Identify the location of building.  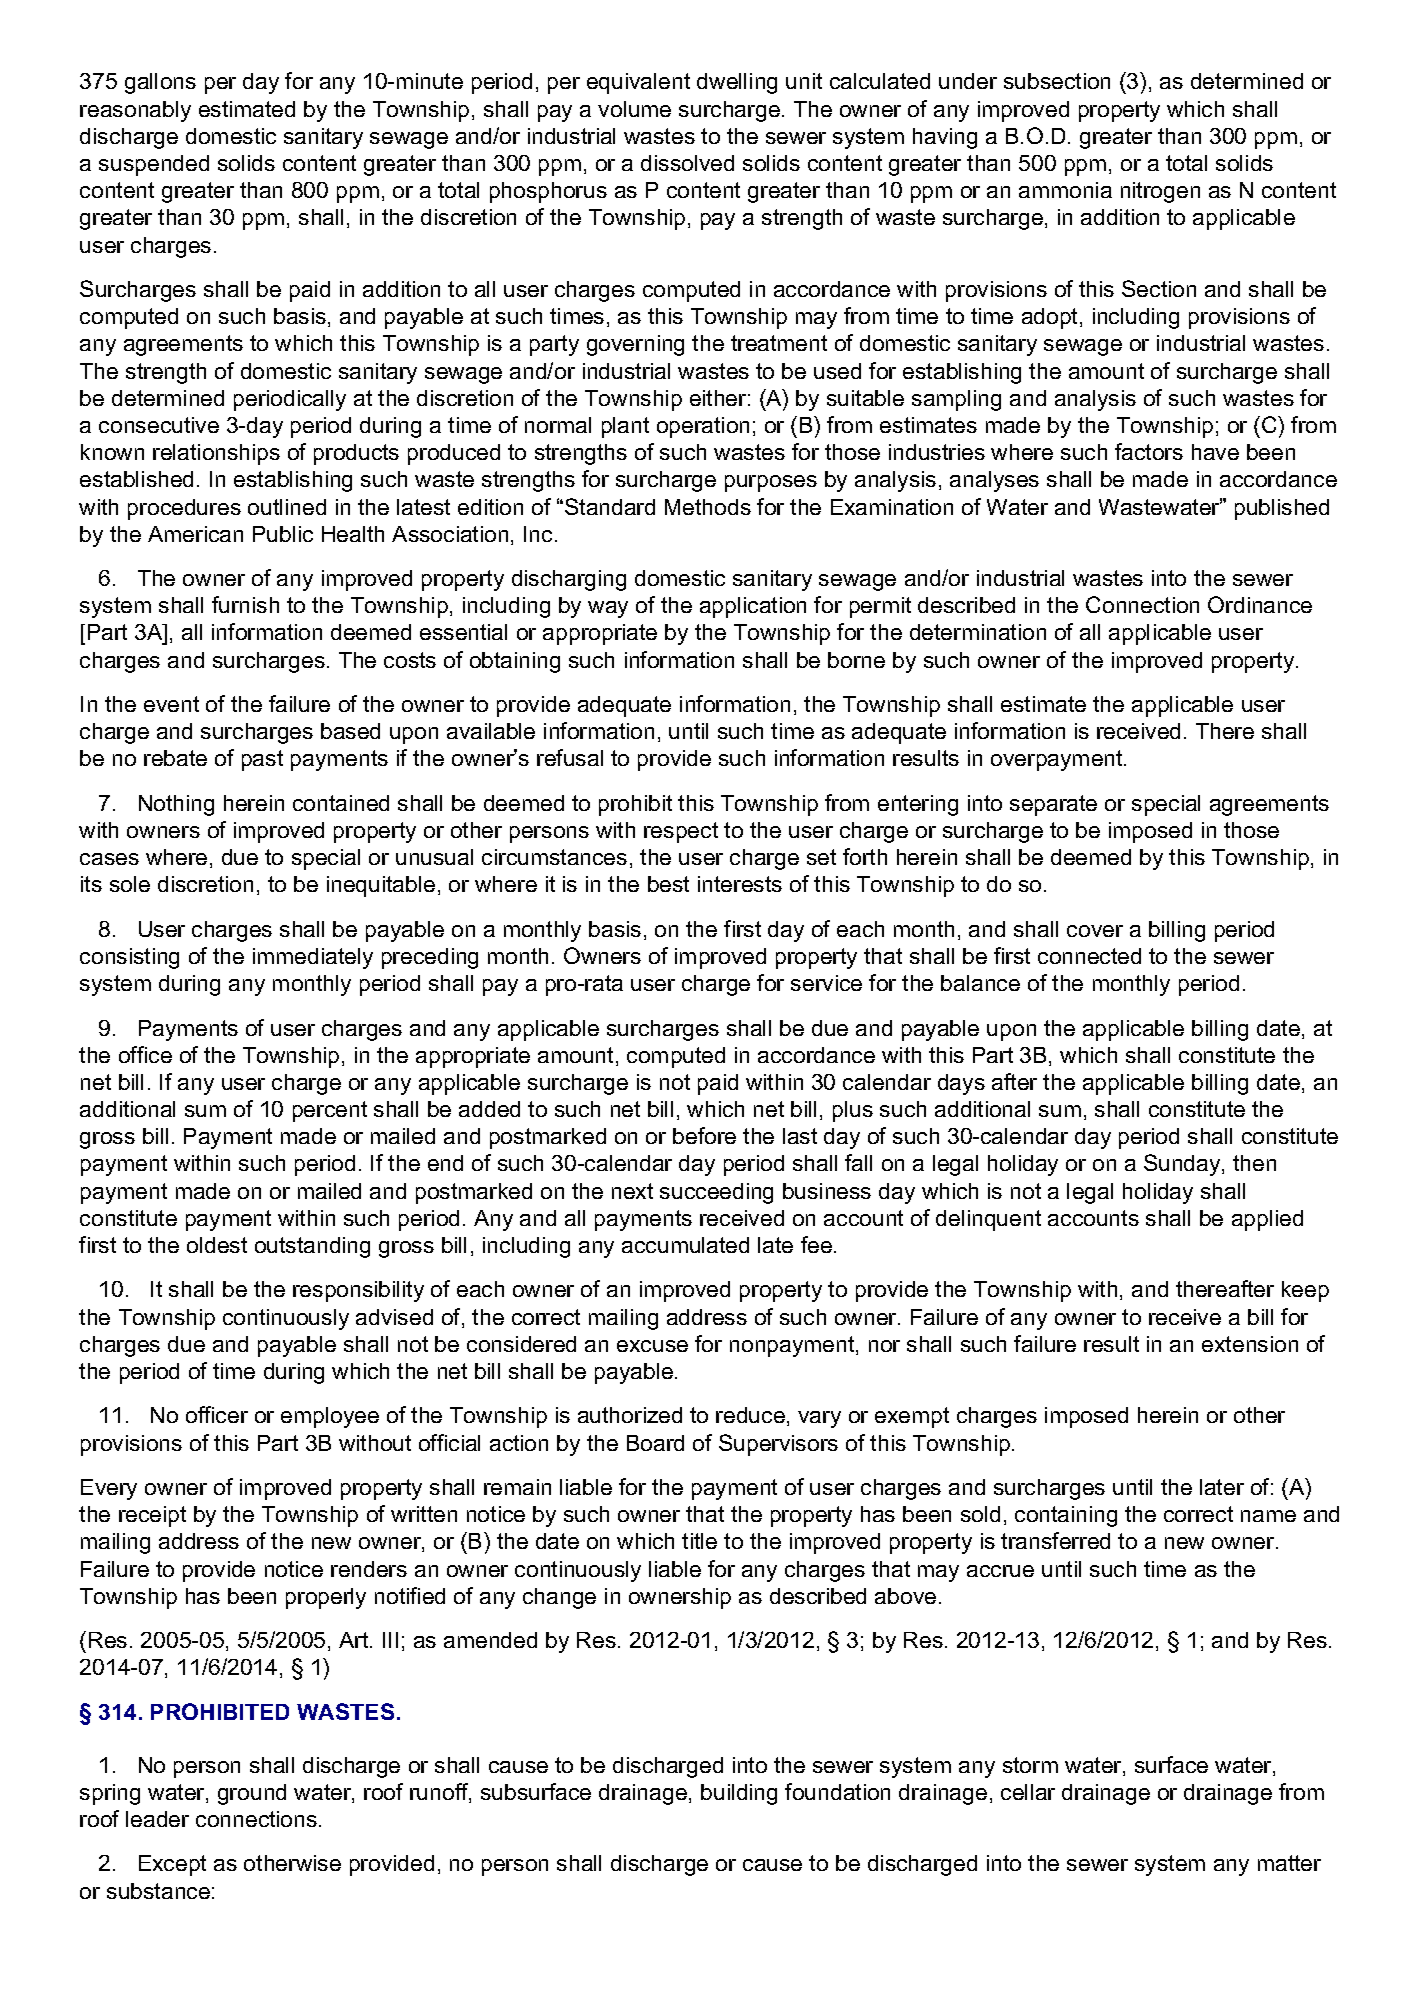
(739, 1794).
